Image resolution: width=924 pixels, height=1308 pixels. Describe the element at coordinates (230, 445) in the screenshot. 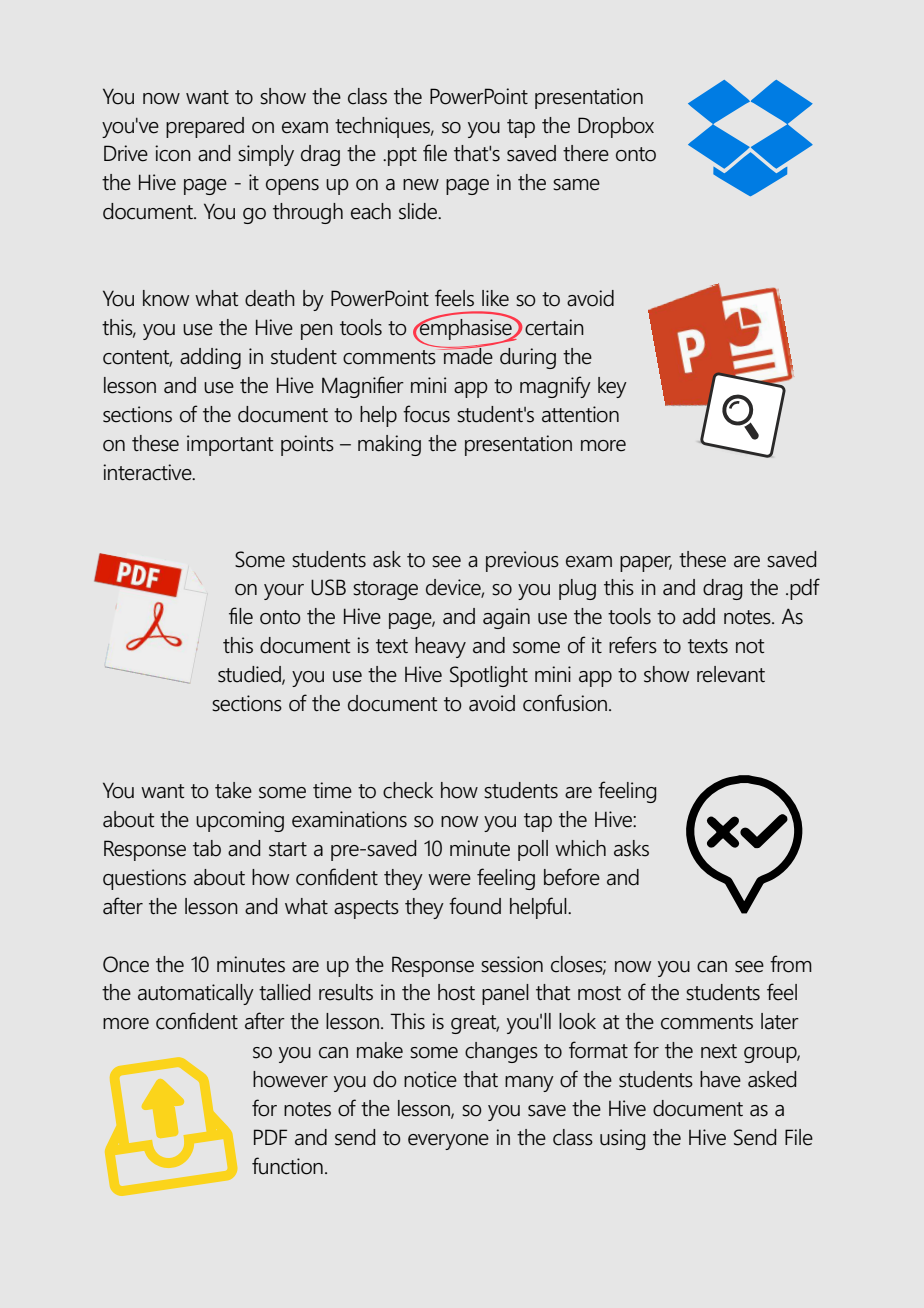

I see `important` at that location.
